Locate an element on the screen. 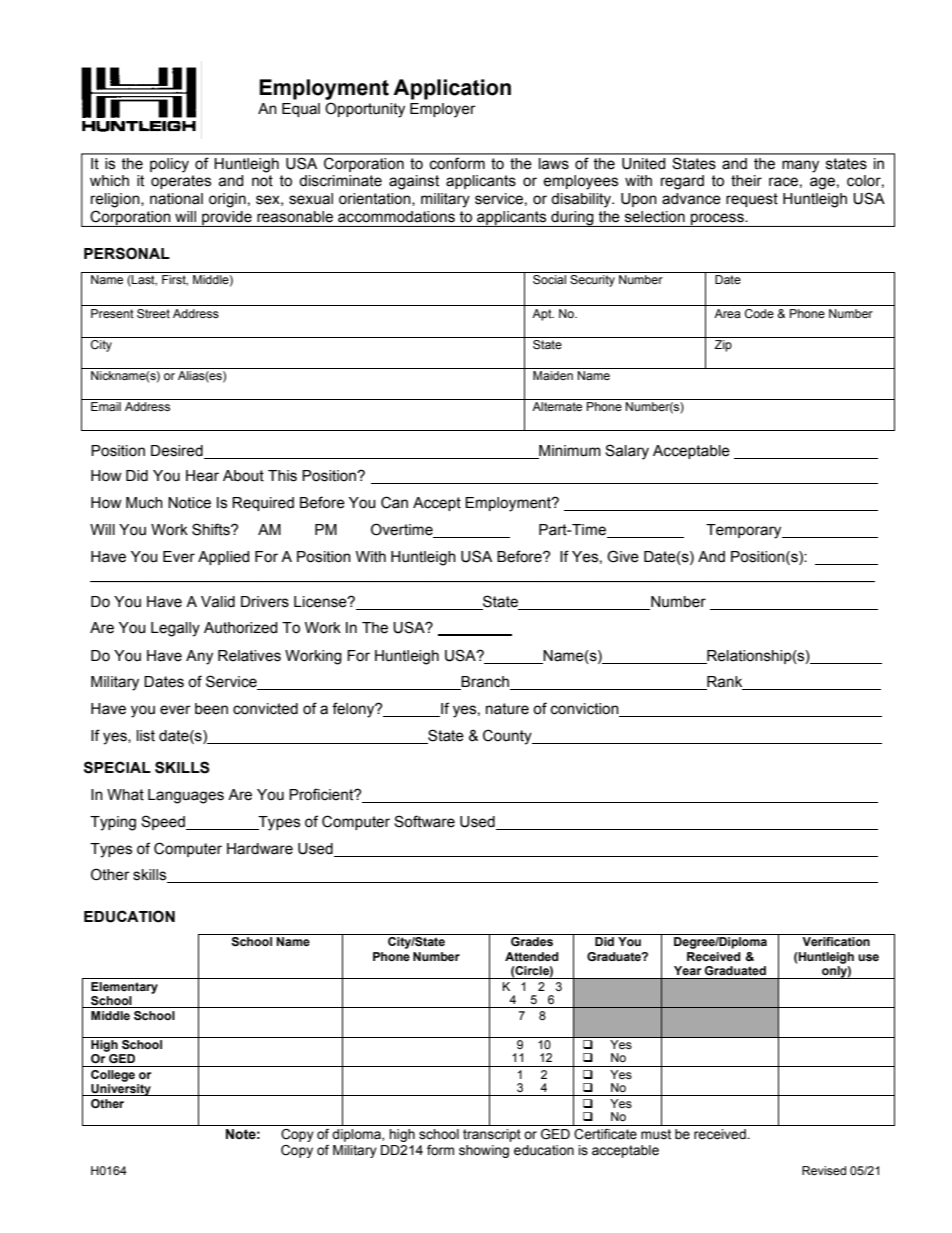 The height and width of the screenshot is (1233, 952). Branch is located at coordinates (486, 683).
